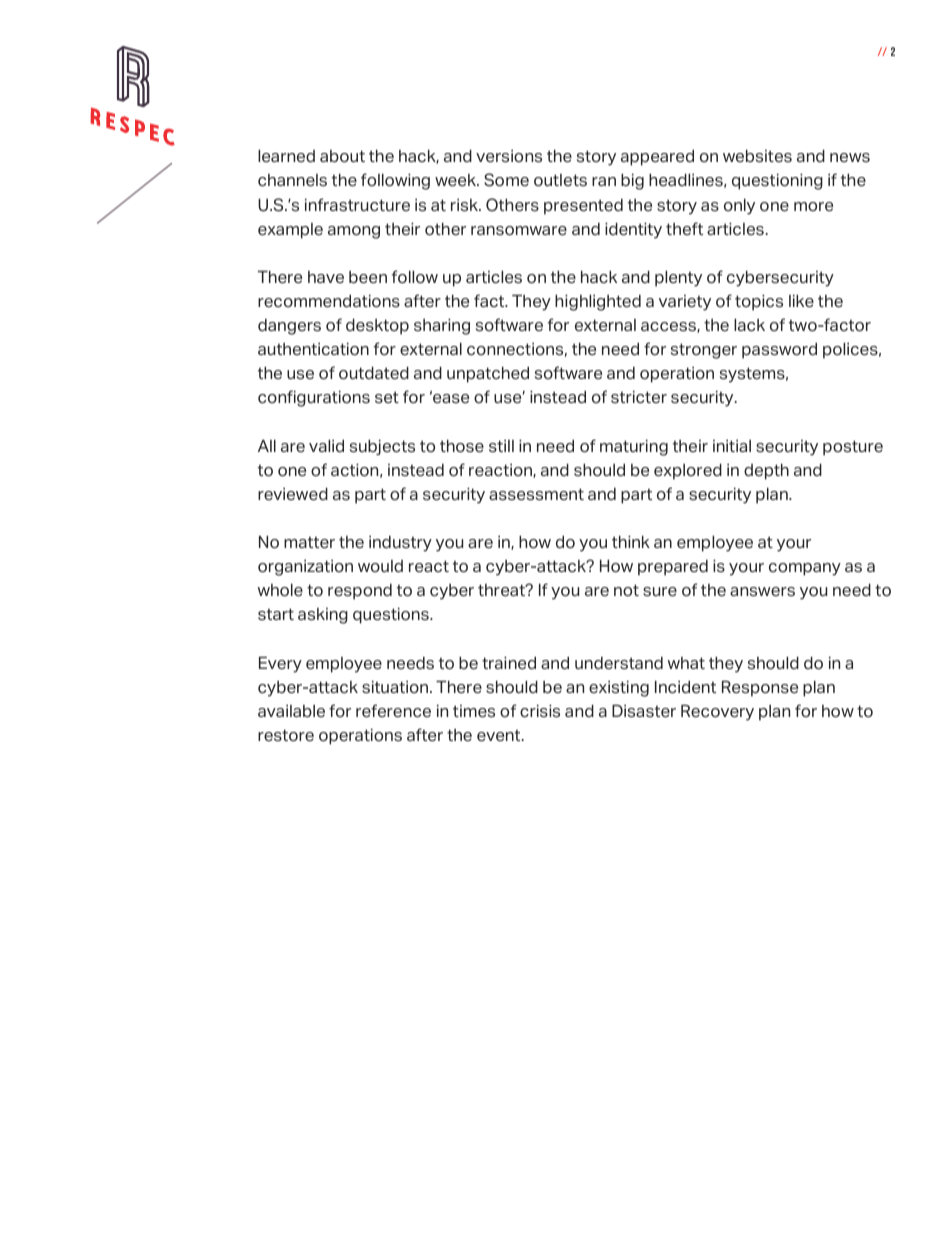 Image resolution: width=952 pixels, height=1233 pixels. What do you see at coordinates (560, 180) in the screenshot?
I see `outlets` at bounding box center [560, 180].
